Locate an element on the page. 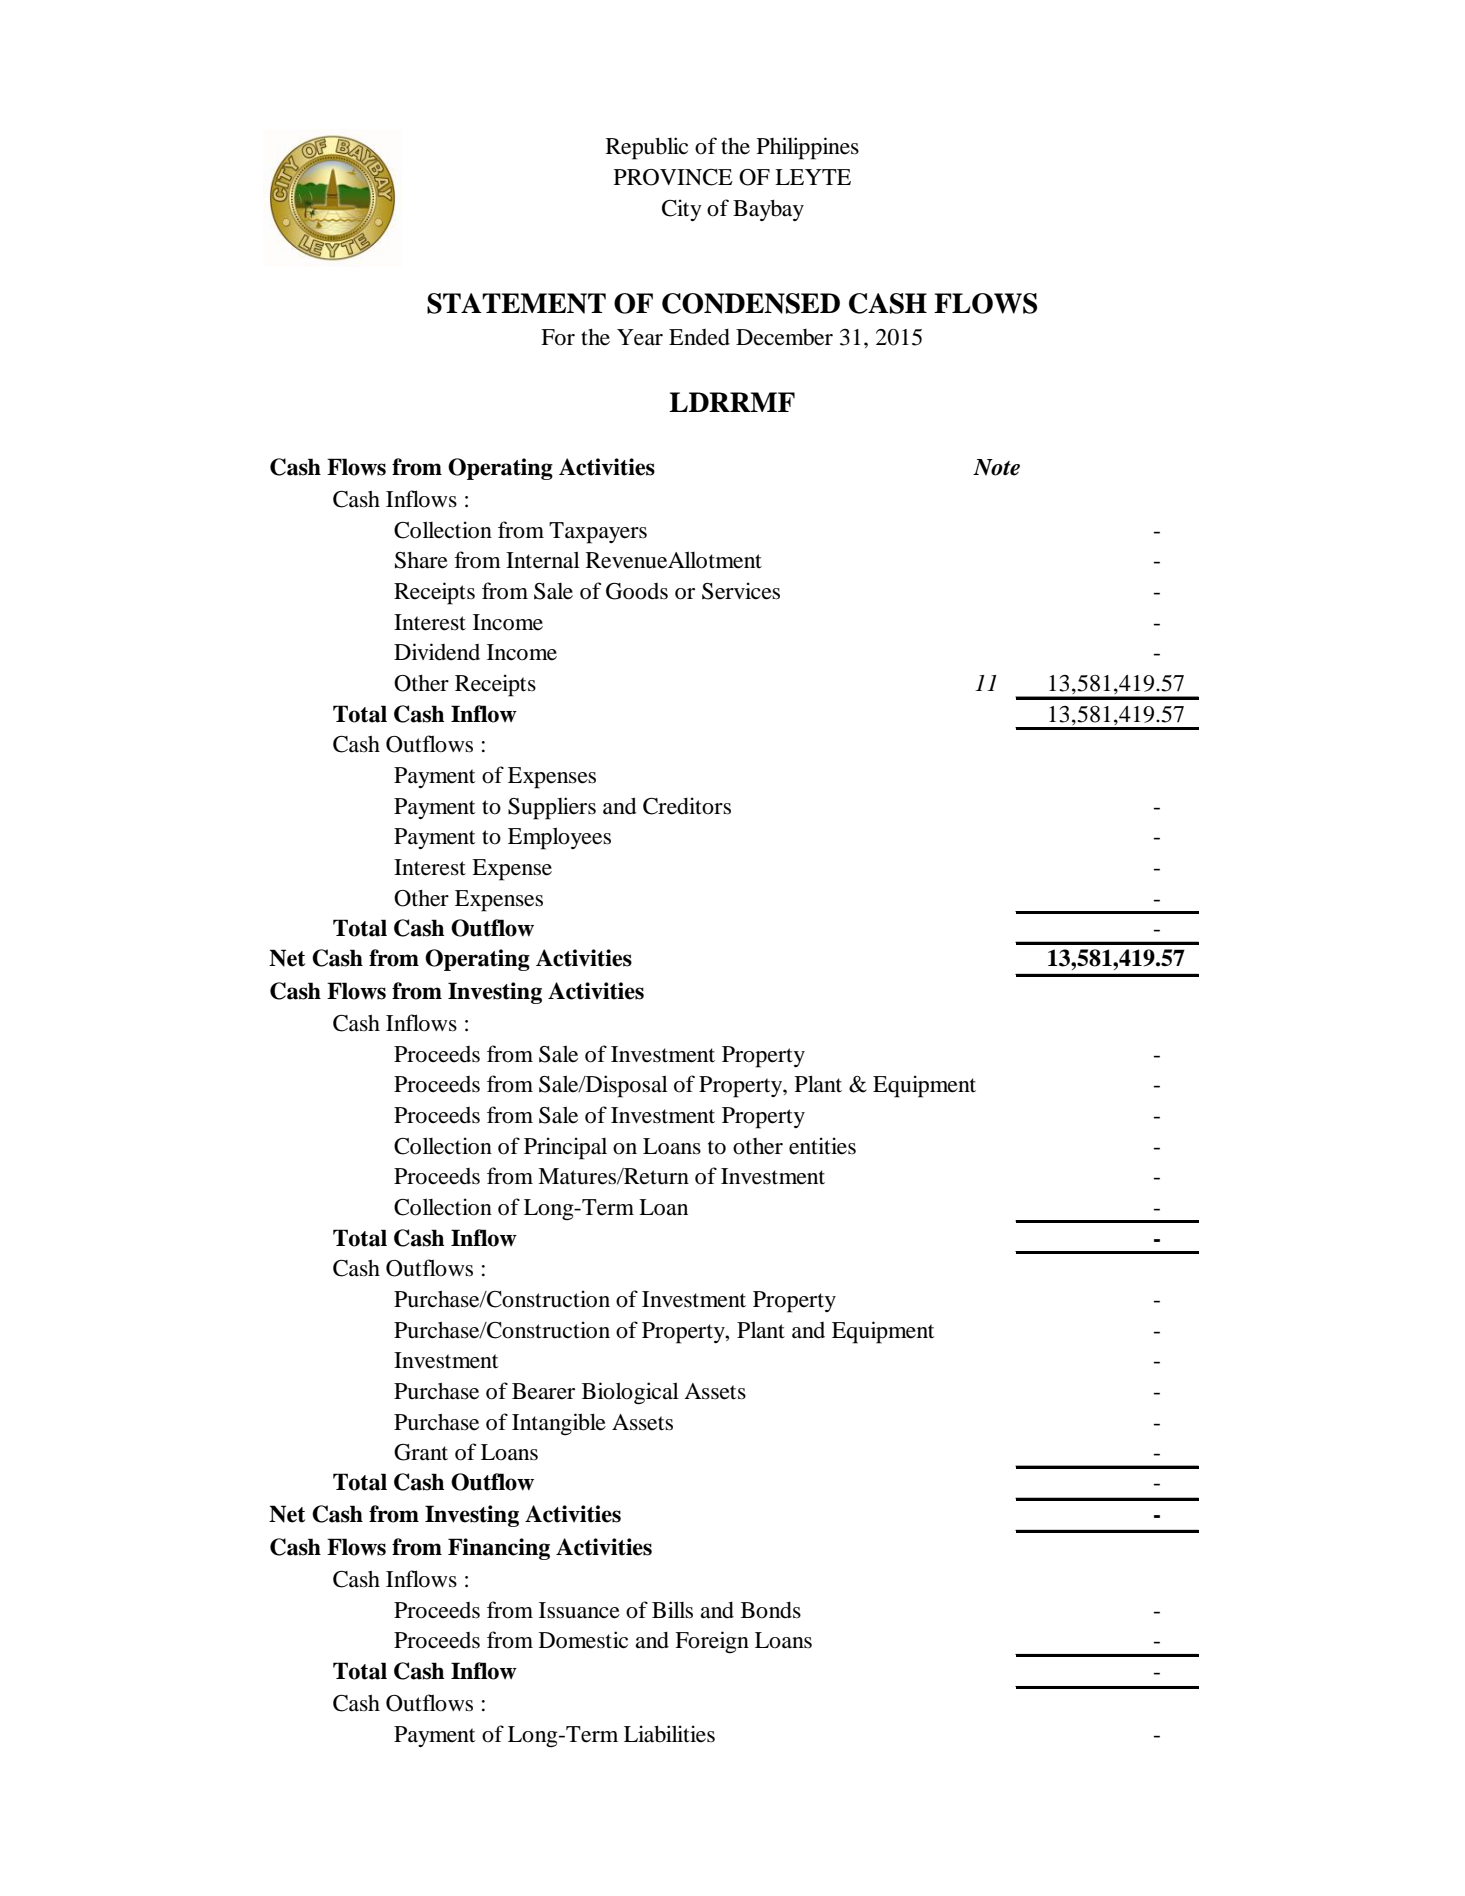 Image resolution: width=1465 pixels, height=1896 pixels. Foreign is located at coordinates (712, 1642).
